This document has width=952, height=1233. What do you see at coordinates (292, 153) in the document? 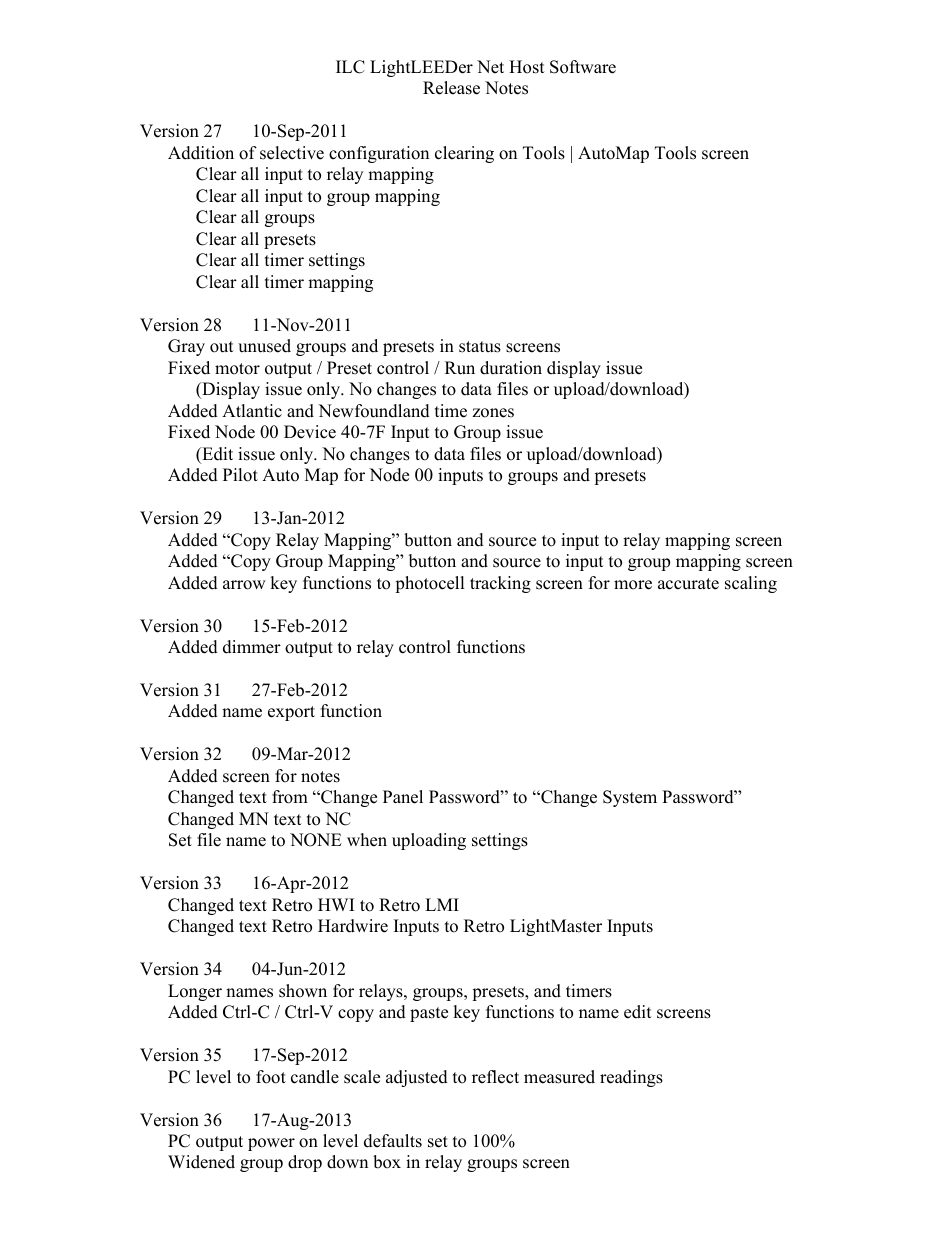
I see `selective` at bounding box center [292, 153].
